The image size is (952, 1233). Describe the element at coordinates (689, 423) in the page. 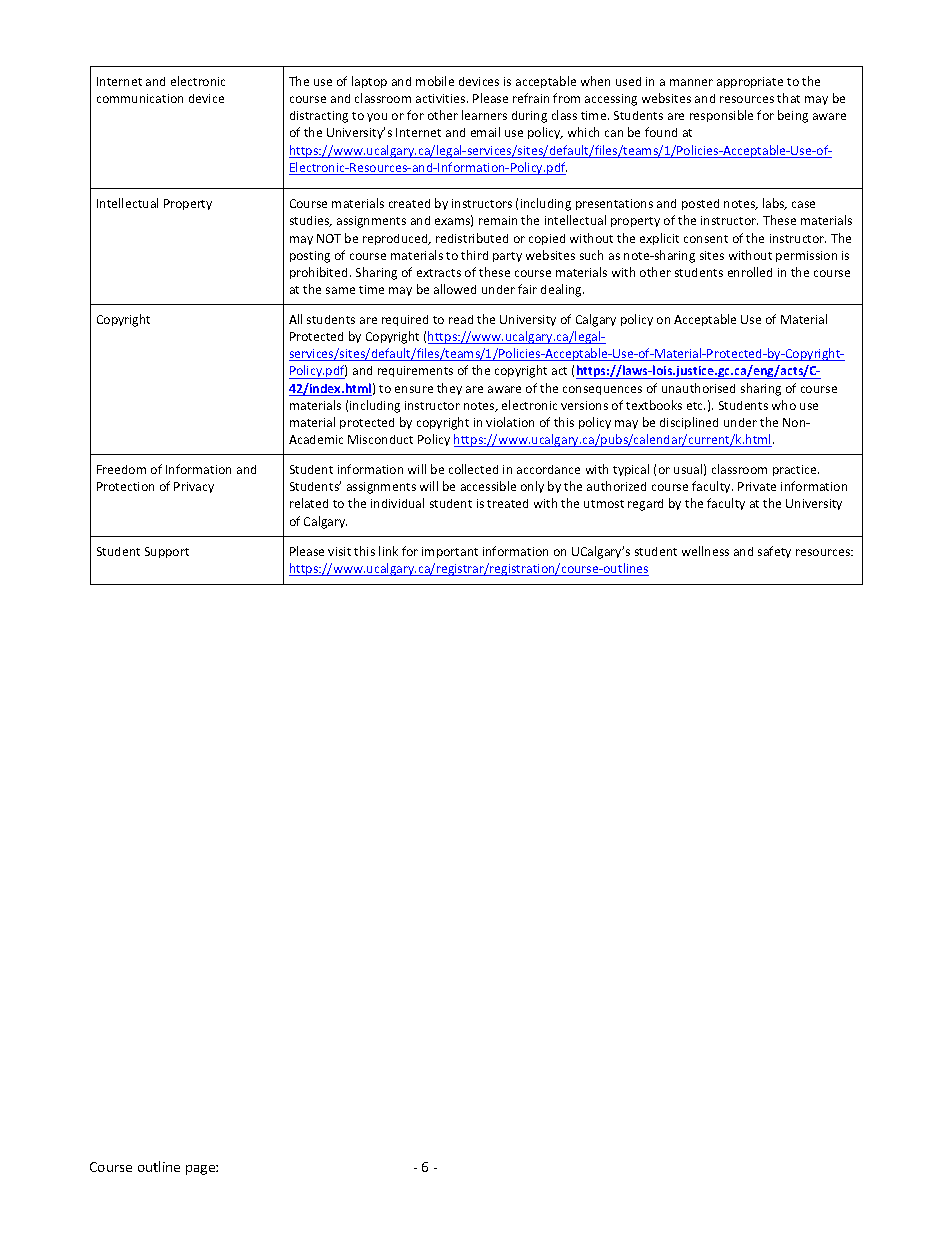

I see `disciplined` at that location.
